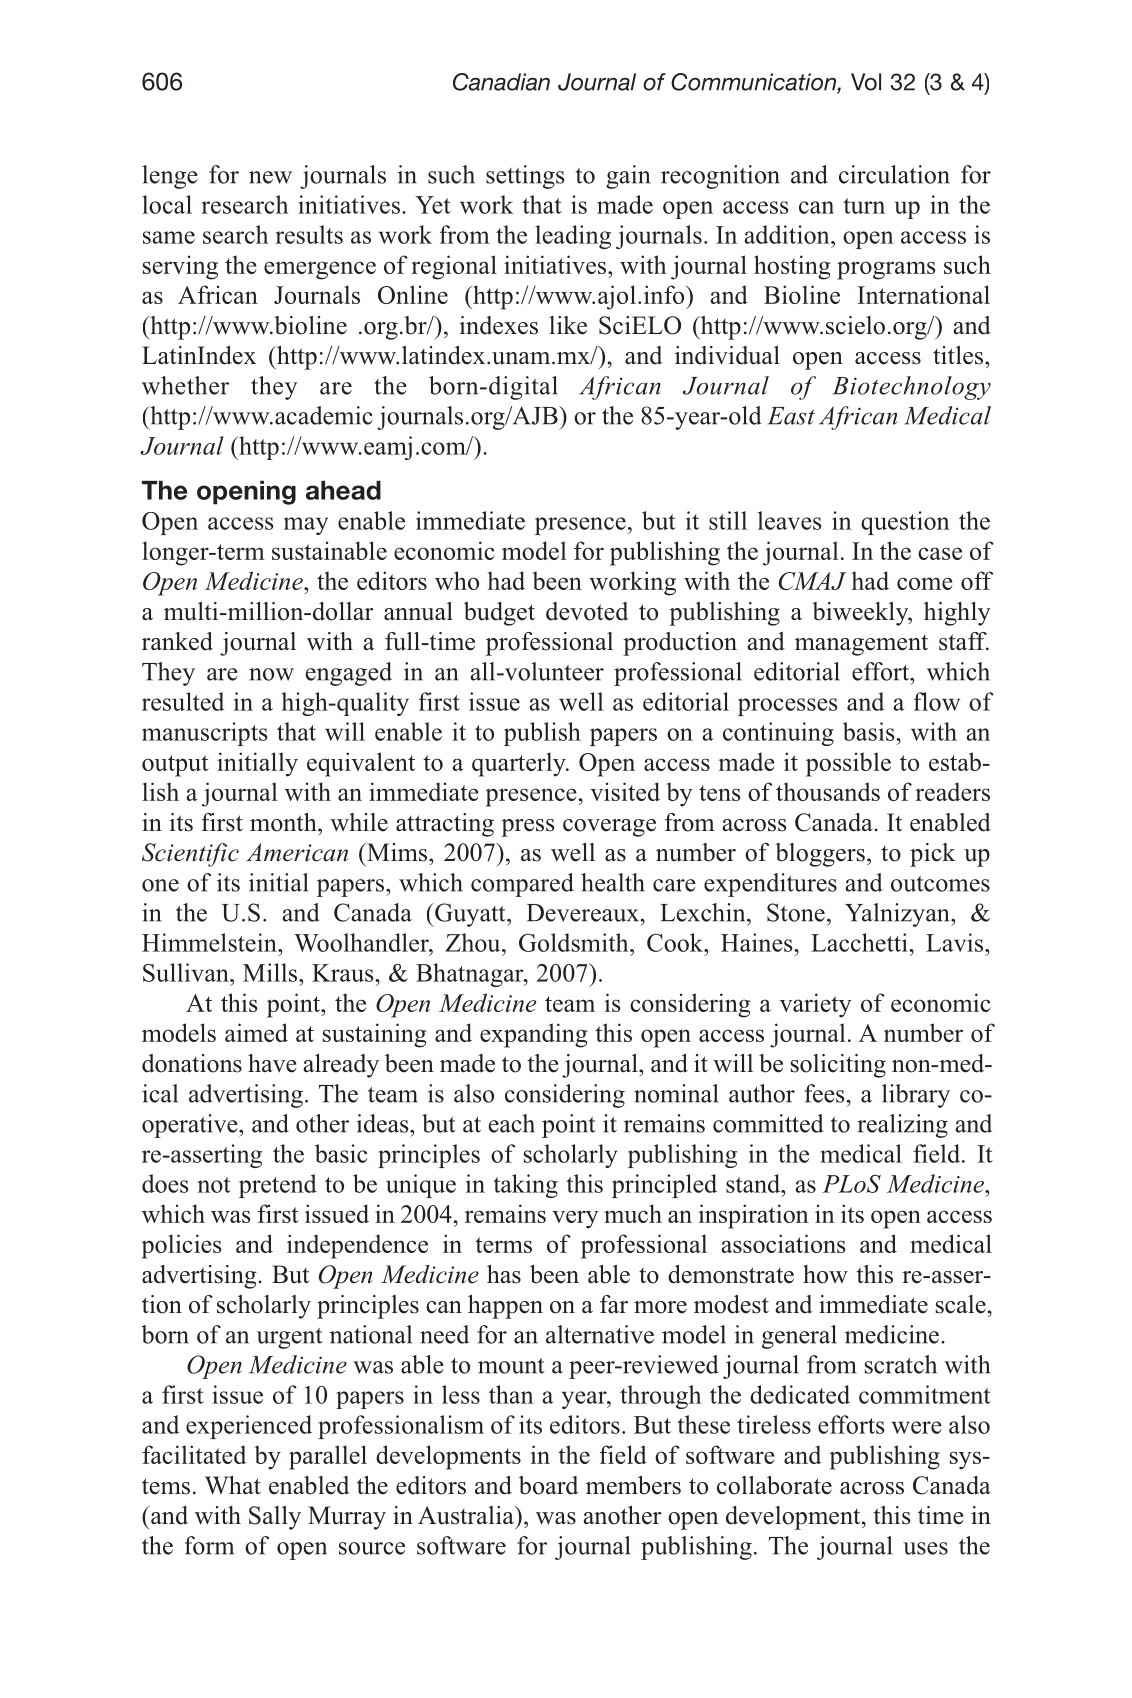 The height and width of the image is (1698, 1132). I want to click on coverage, so click(609, 828).
